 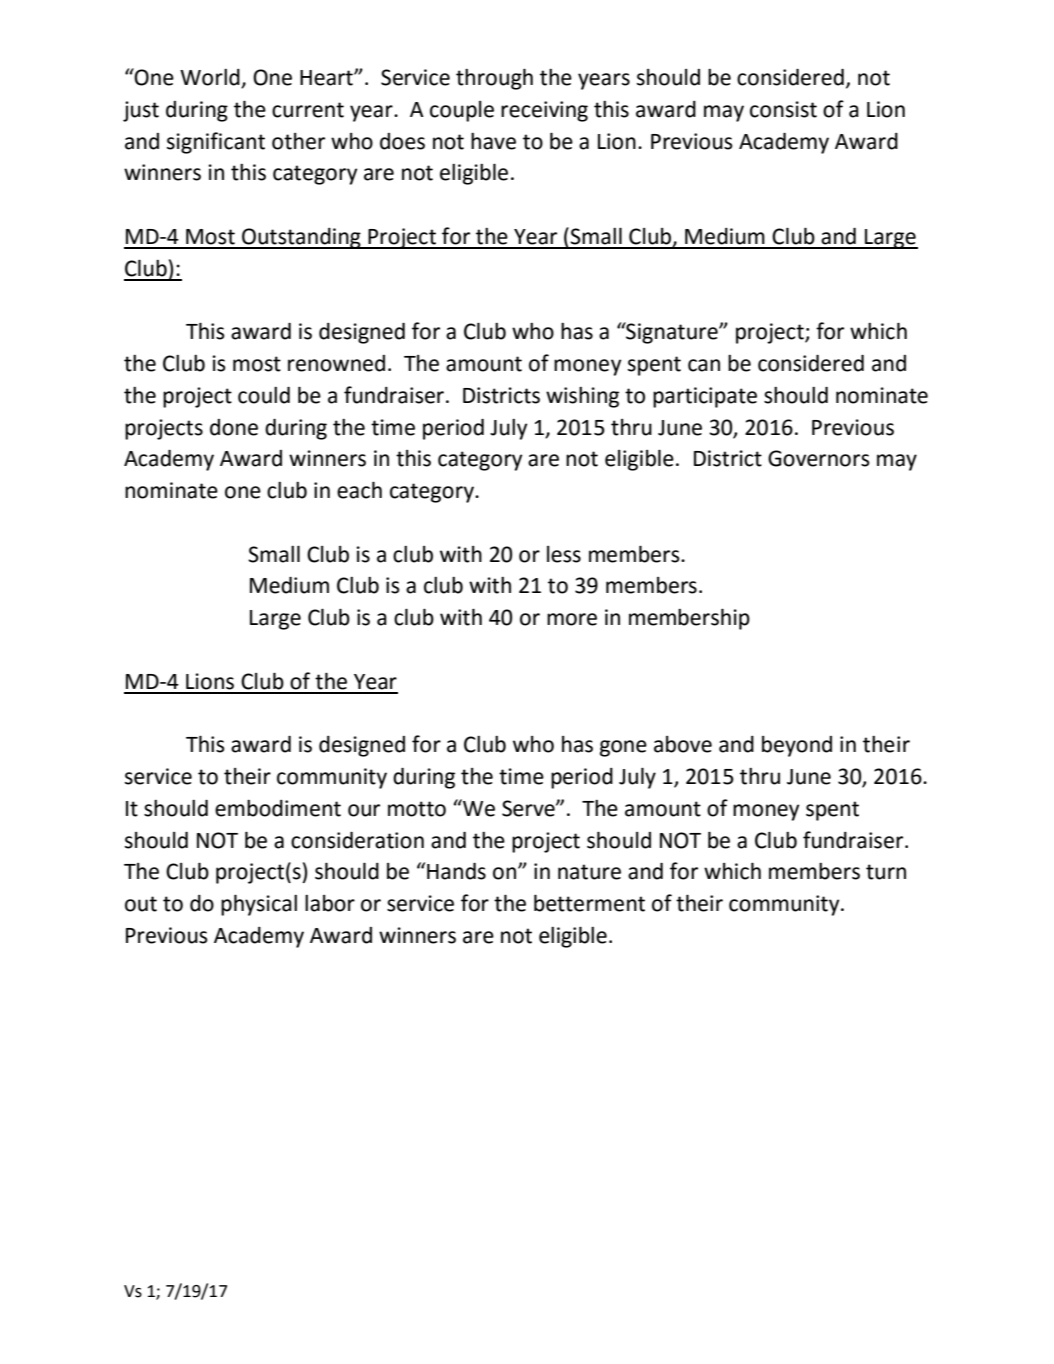 I want to click on Hands, so click(x=456, y=871).
